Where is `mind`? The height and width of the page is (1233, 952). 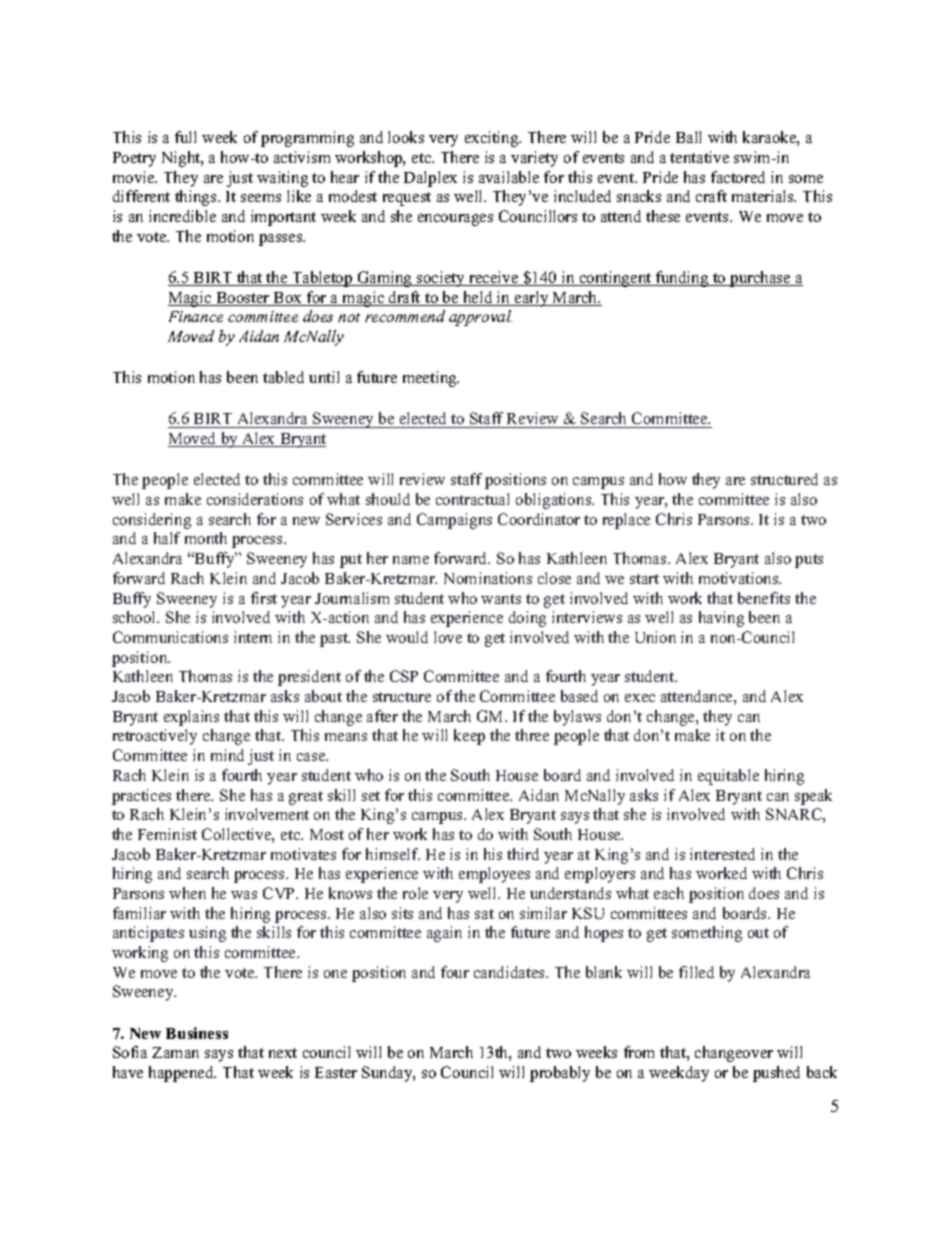 mind is located at coordinates (227, 755).
